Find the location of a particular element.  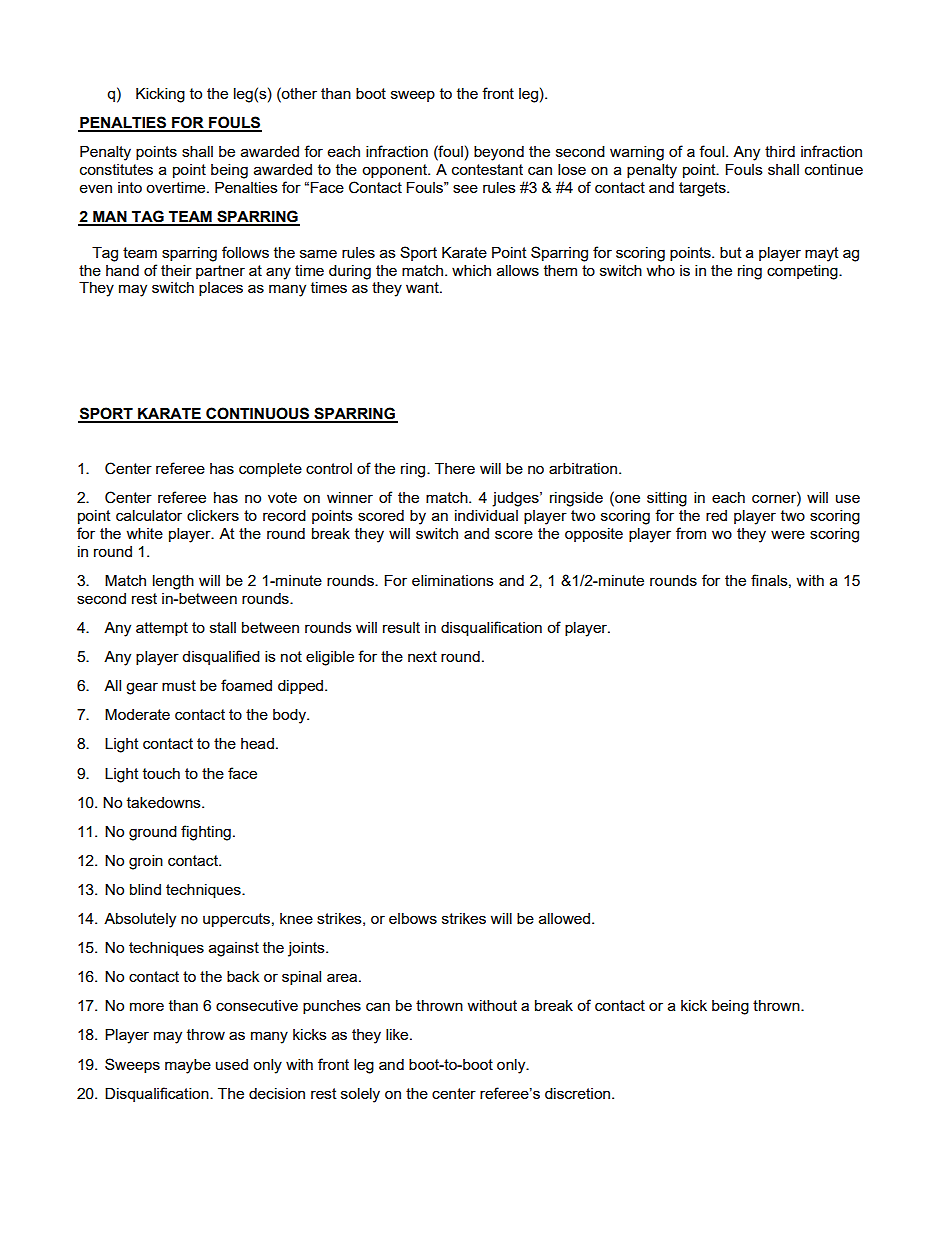

want is located at coordinates (423, 287).
